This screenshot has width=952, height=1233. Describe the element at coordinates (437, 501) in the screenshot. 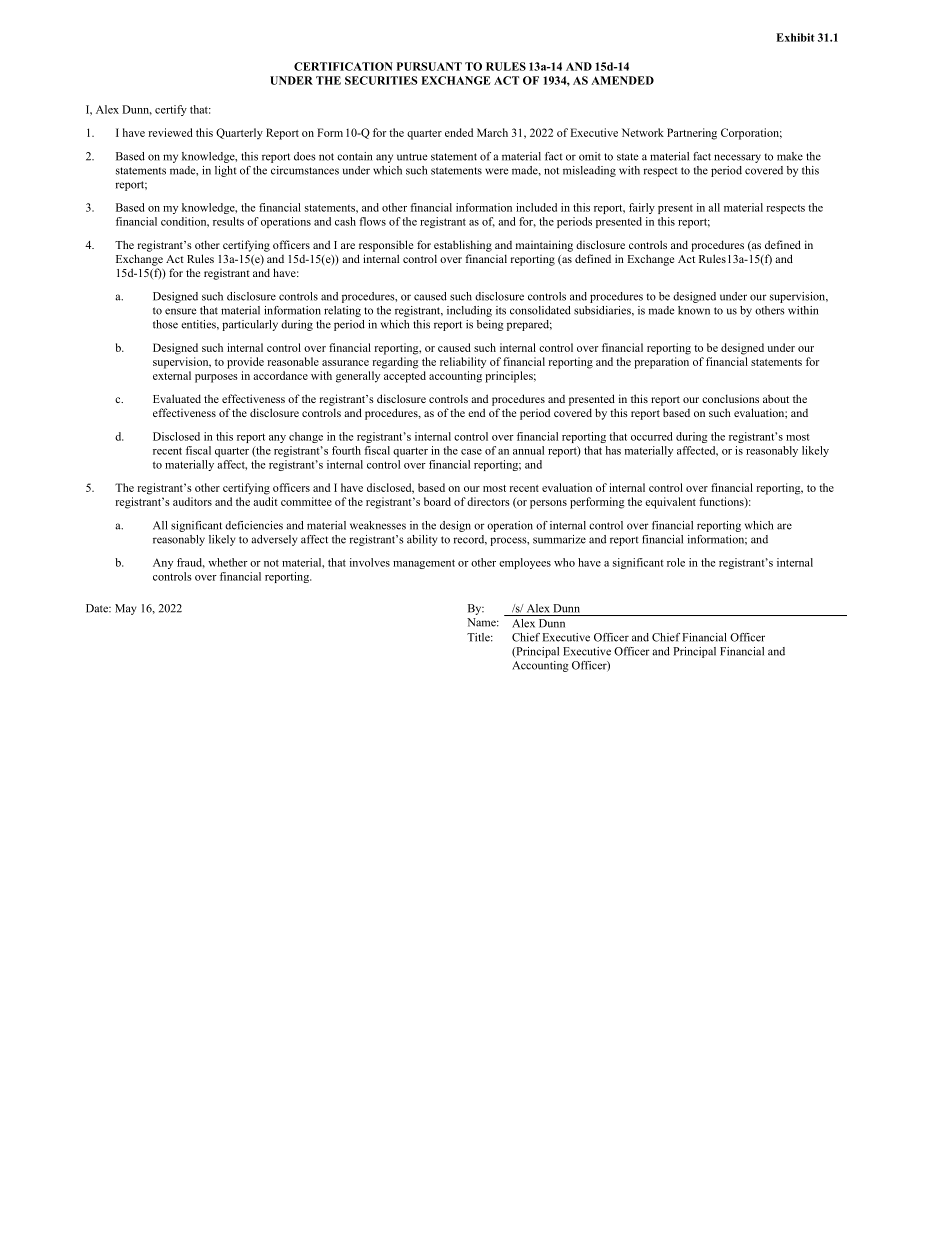

I see `board` at that location.
